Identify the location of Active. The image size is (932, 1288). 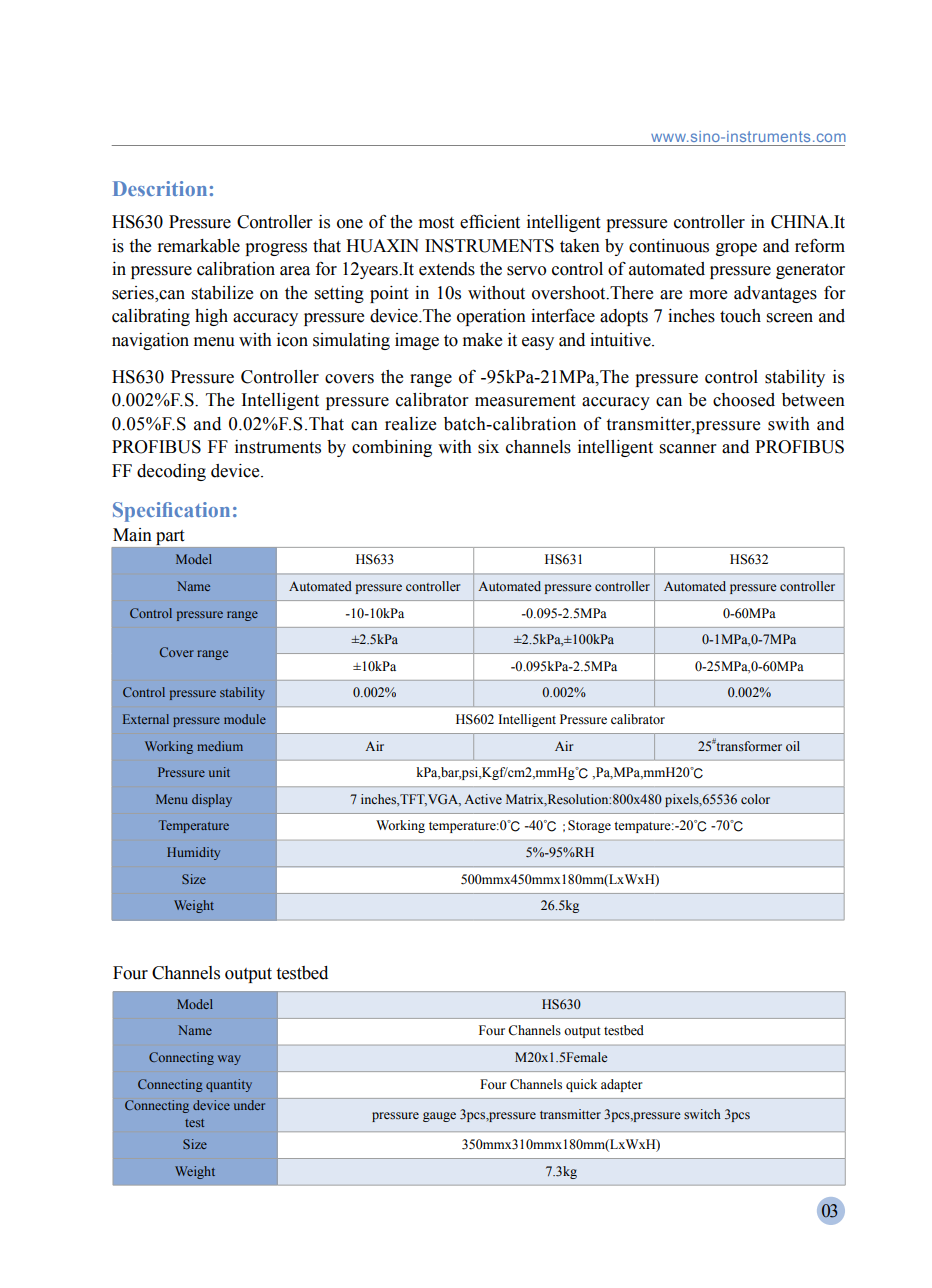
(483, 799).
